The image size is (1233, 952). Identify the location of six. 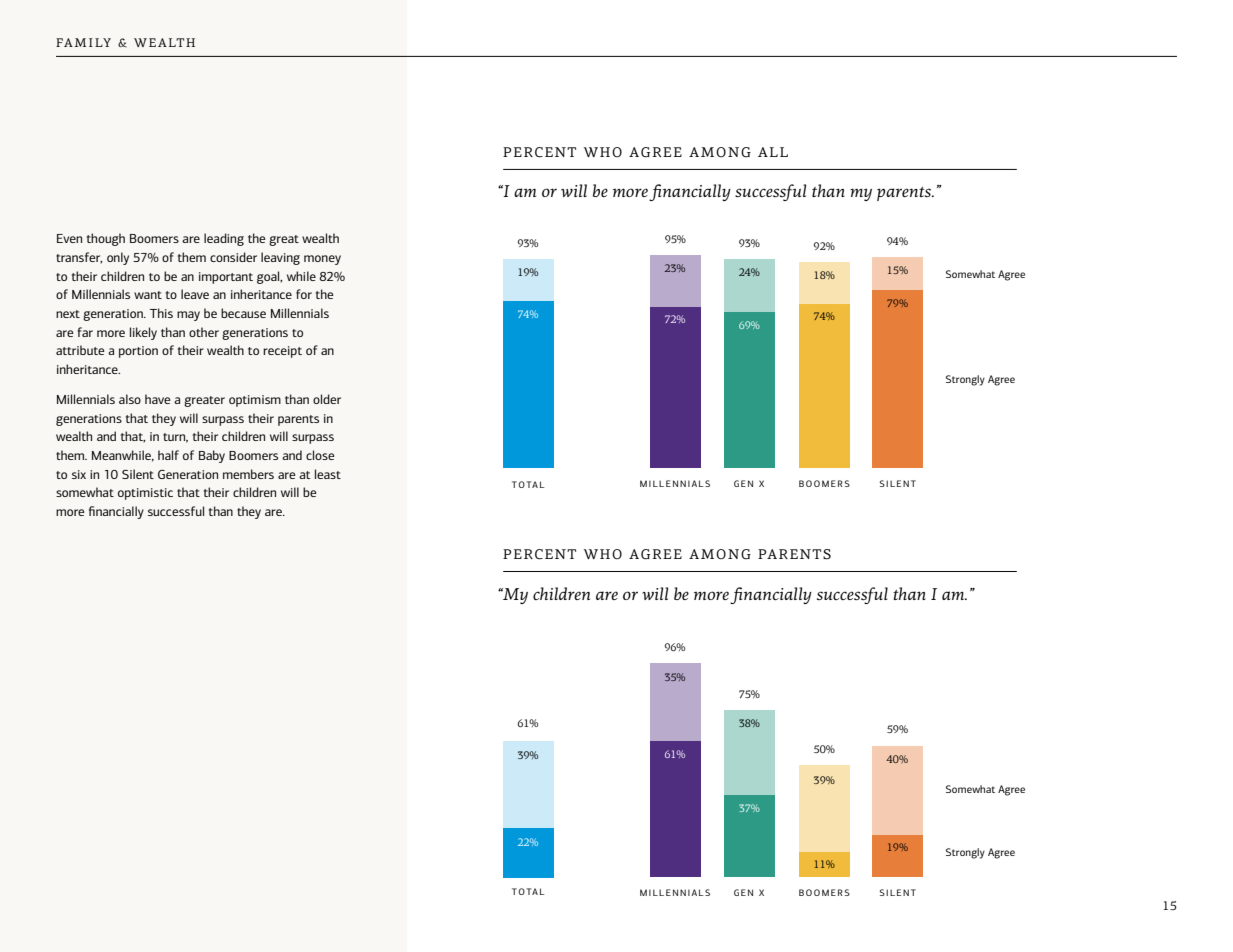
(79, 474).
